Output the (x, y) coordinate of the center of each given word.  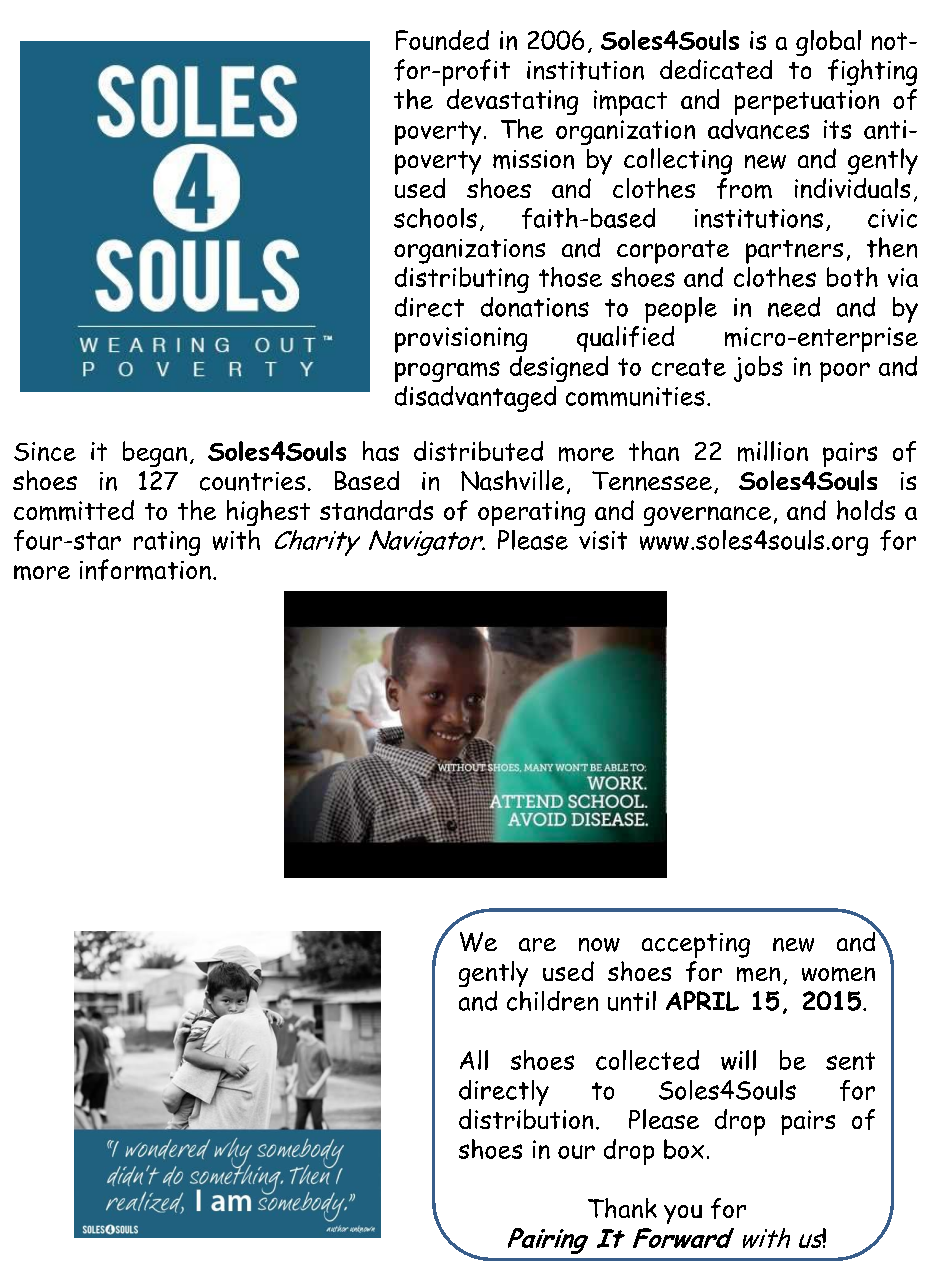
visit (603, 540)
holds (866, 510)
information (145, 570)
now (599, 945)
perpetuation (807, 102)
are (537, 945)
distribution (526, 1119)
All (474, 1060)
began (155, 454)
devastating (512, 102)
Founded (442, 40)
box (684, 1149)
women (838, 974)
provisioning (461, 340)
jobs (758, 369)
